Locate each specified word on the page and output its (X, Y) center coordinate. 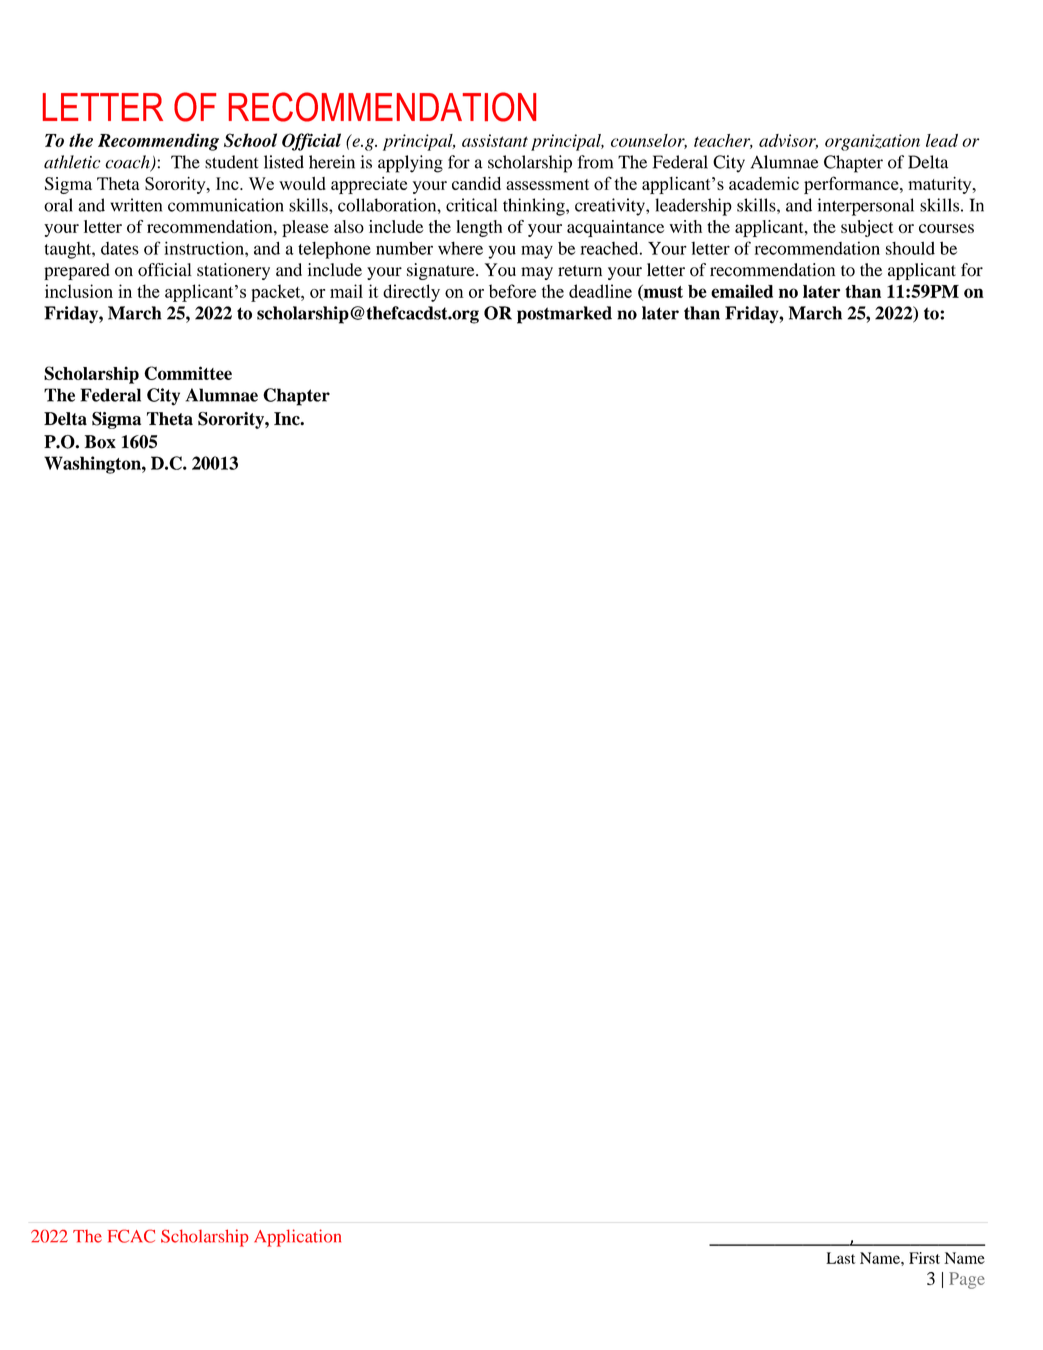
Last (840, 1258)
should (910, 248)
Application (297, 1238)
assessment (547, 184)
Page (967, 1280)
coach (128, 163)
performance (852, 185)
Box (100, 442)
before (512, 291)
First (924, 1258)
